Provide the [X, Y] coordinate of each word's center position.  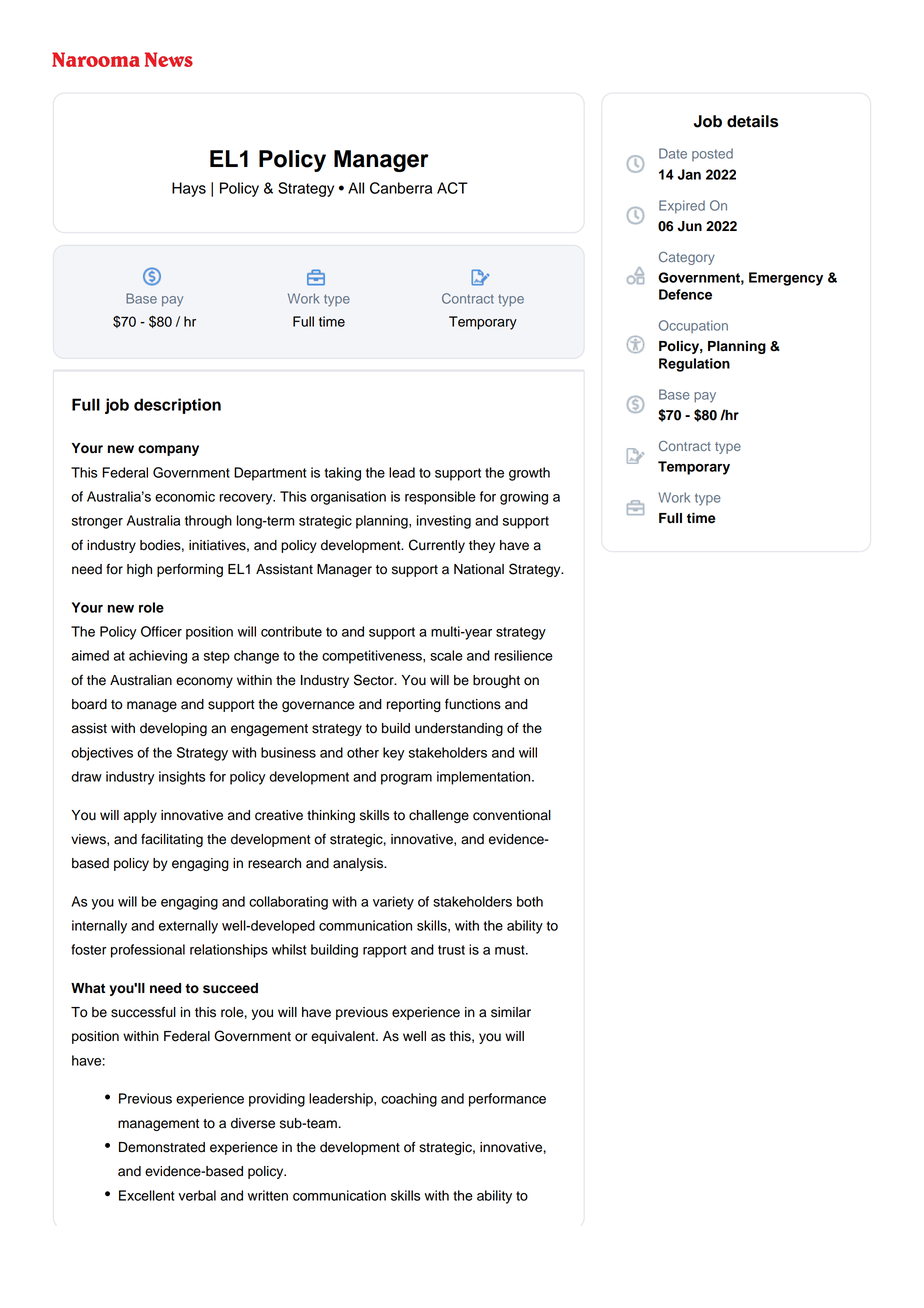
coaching [409, 1100]
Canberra [401, 188]
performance [507, 1100]
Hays [189, 189]
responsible [440, 498]
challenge [439, 816]
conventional [512, 815]
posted [712, 154]
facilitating [172, 840]
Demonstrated [162, 1147]
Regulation [694, 365]
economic [185, 496]
